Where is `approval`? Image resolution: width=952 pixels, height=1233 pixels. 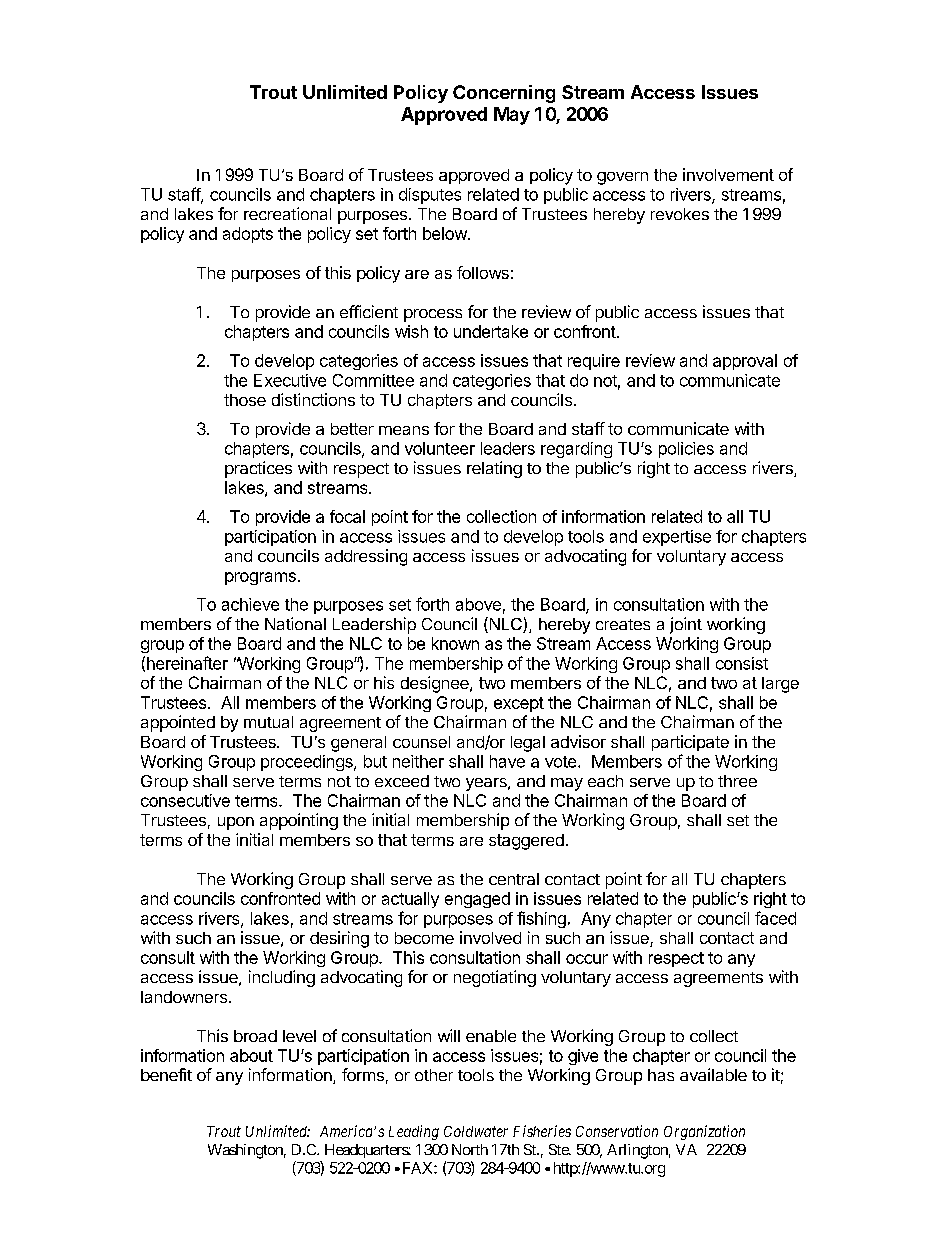
approval is located at coordinates (745, 362).
